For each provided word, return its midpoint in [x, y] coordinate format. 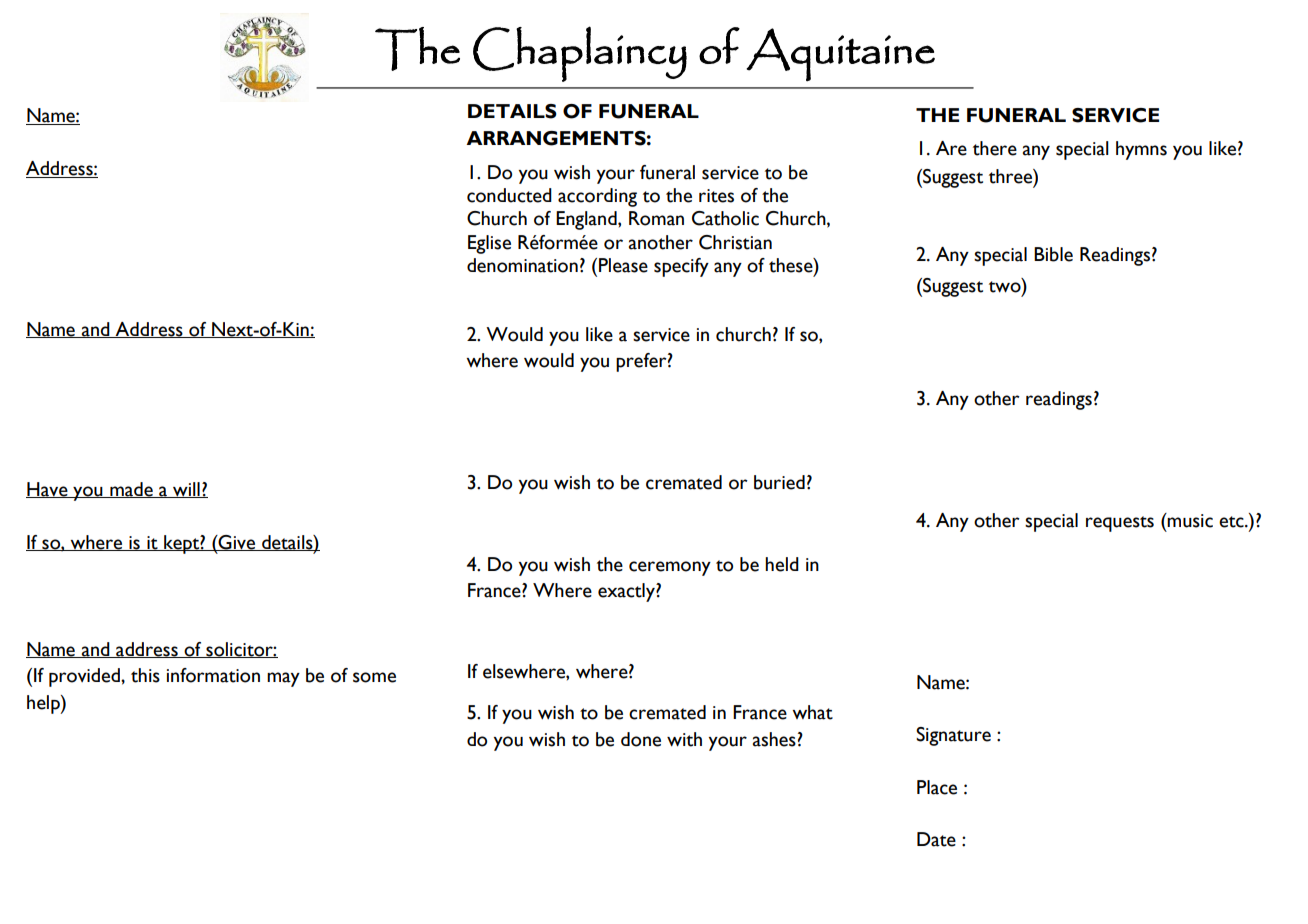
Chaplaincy [580, 54]
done [641, 739]
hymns [1141, 150]
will [186, 490]
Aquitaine [840, 55]
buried [779, 482]
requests [1120, 524]
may [283, 679]
